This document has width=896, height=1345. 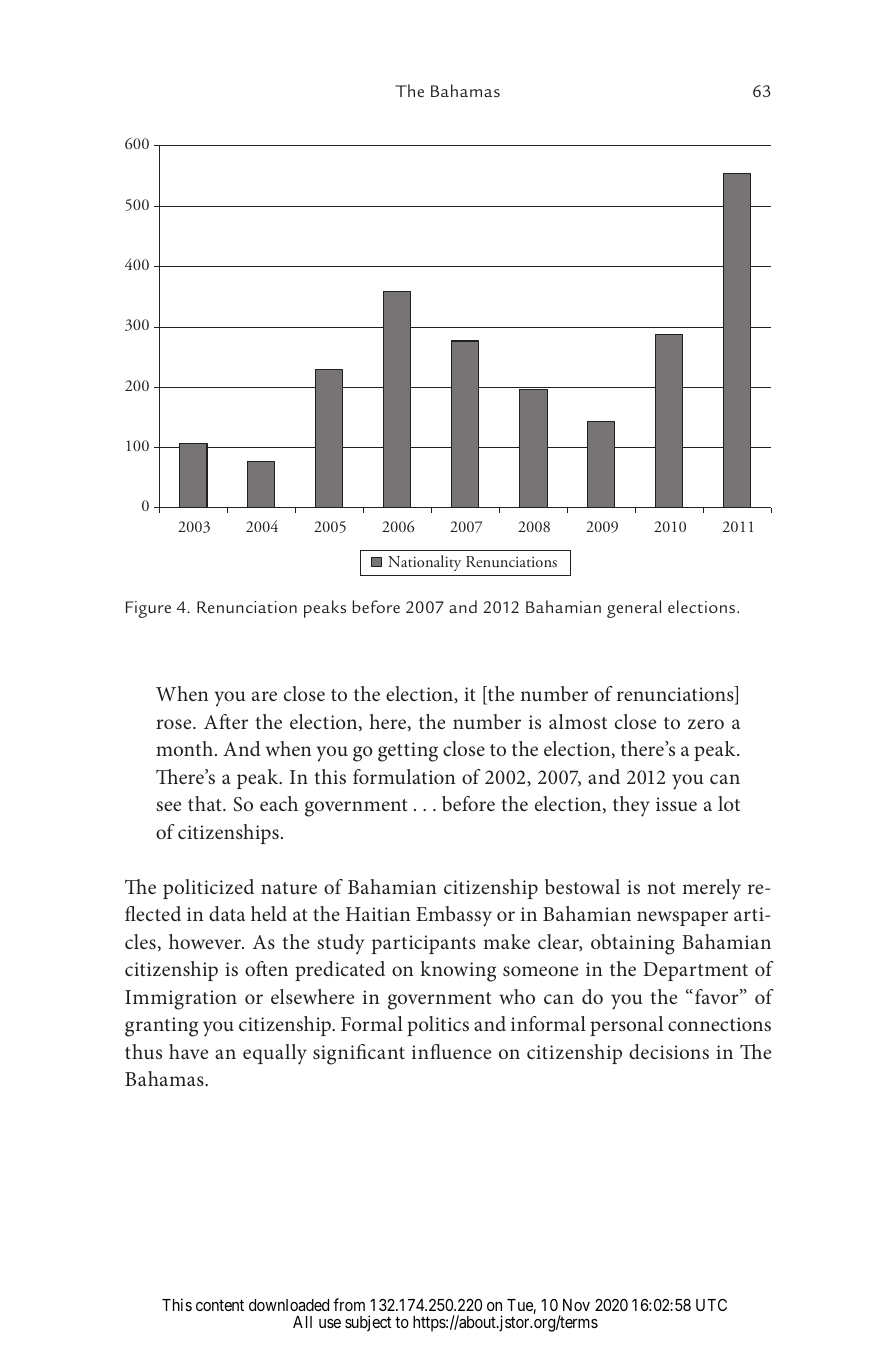 I want to click on general, so click(x=634, y=609).
